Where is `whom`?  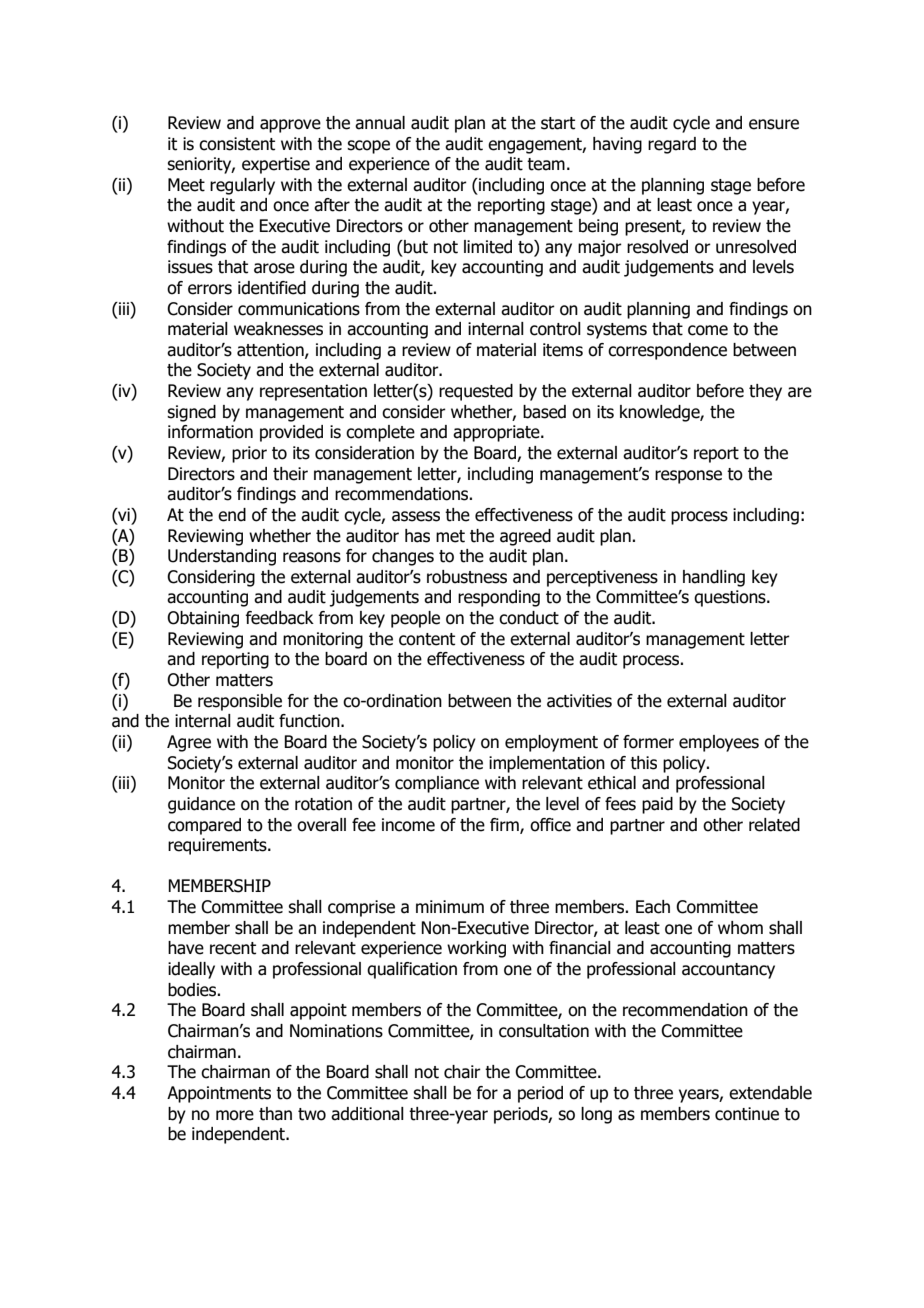 whom is located at coordinates (740, 928).
